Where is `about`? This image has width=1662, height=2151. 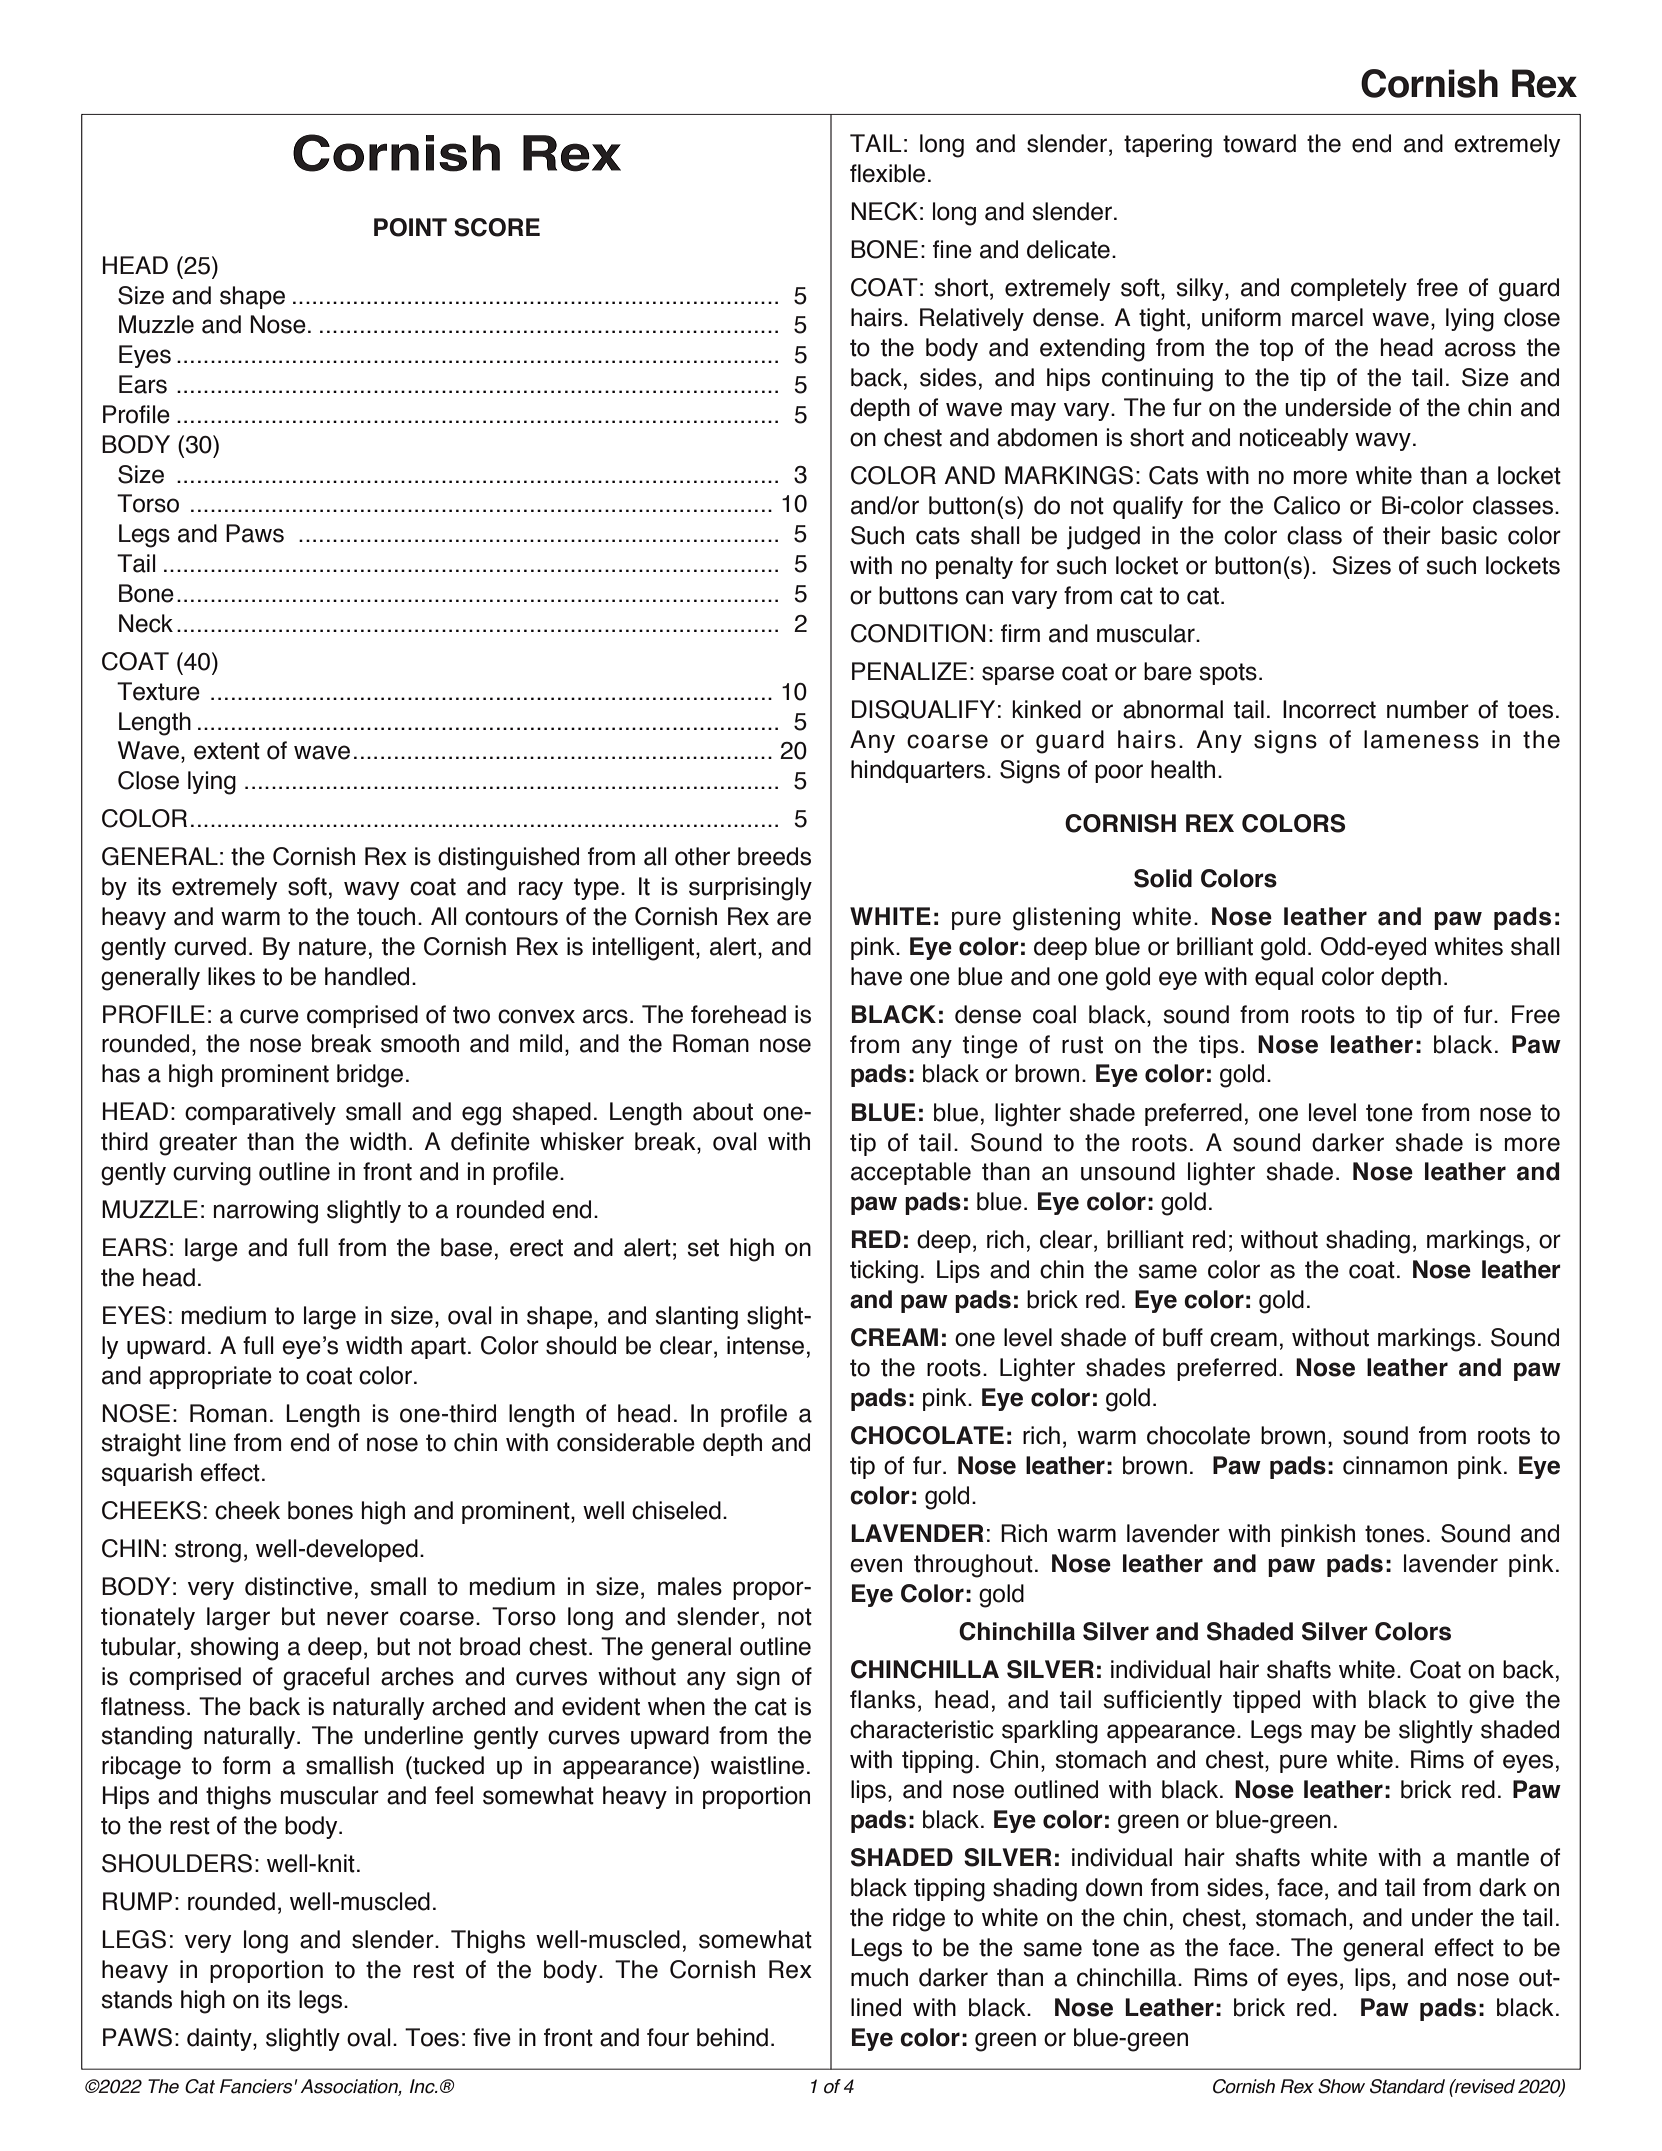 about is located at coordinates (723, 1111).
